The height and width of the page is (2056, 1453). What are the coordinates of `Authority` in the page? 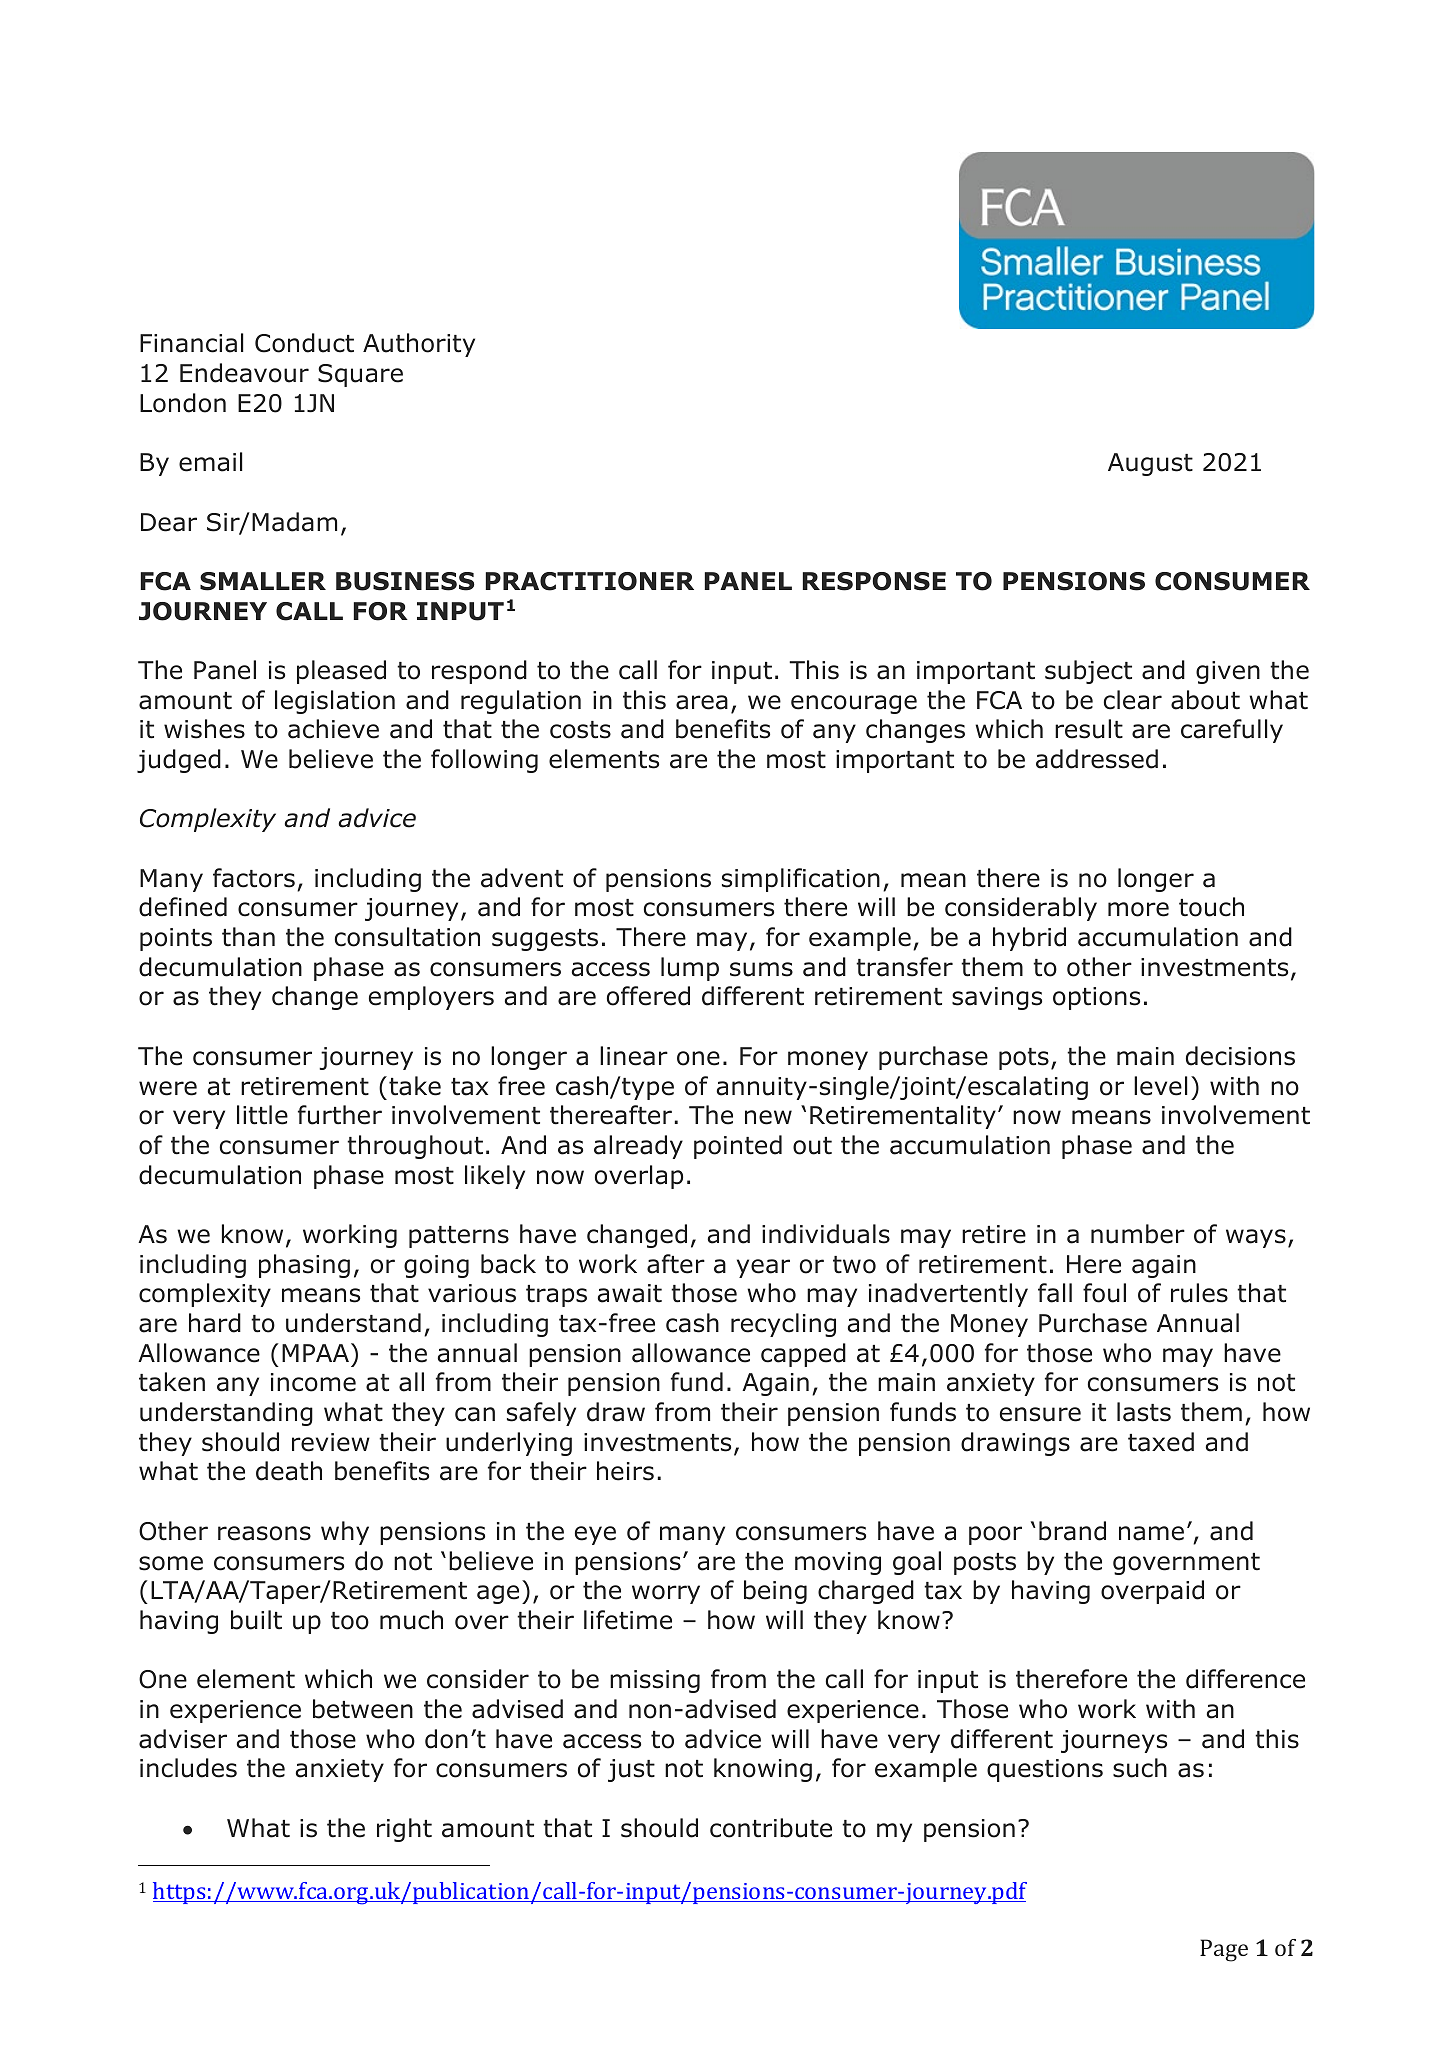 It's located at (419, 345).
